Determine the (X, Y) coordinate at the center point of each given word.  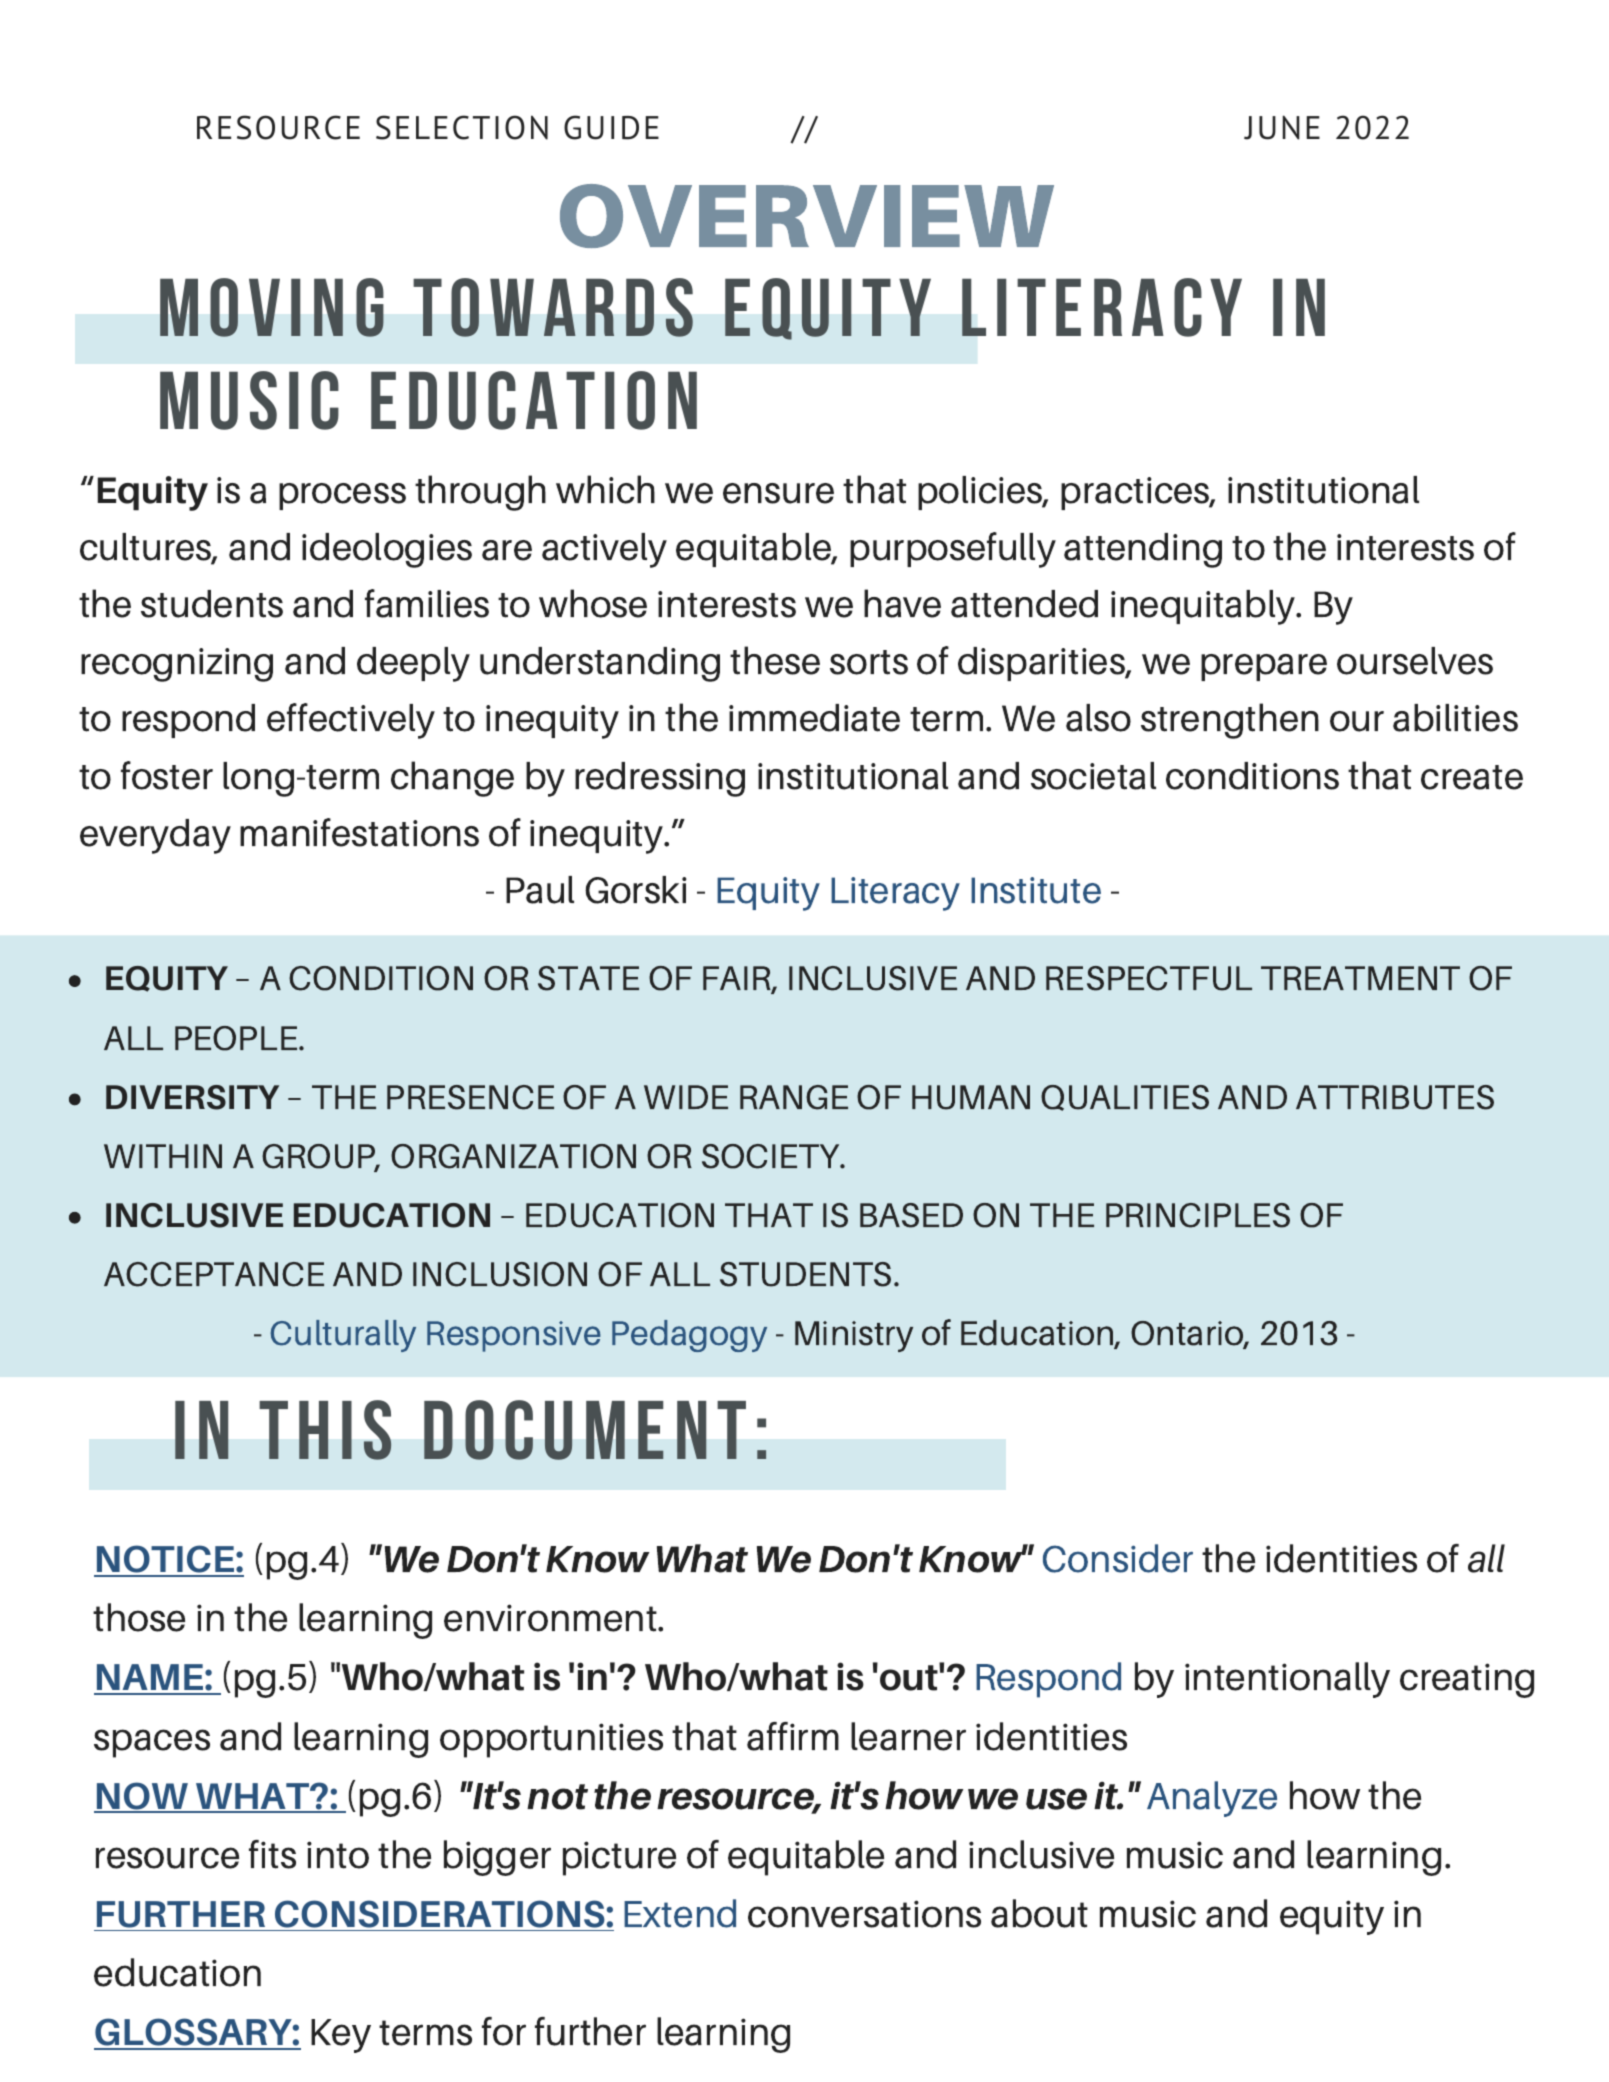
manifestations (359, 832)
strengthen (1230, 721)
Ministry (854, 1336)
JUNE (1282, 127)
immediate (814, 718)
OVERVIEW (807, 216)
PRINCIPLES (1198, 1215)
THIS (325, 1430)
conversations (864, 1914)
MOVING (272, 307)
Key (341, 2036)
